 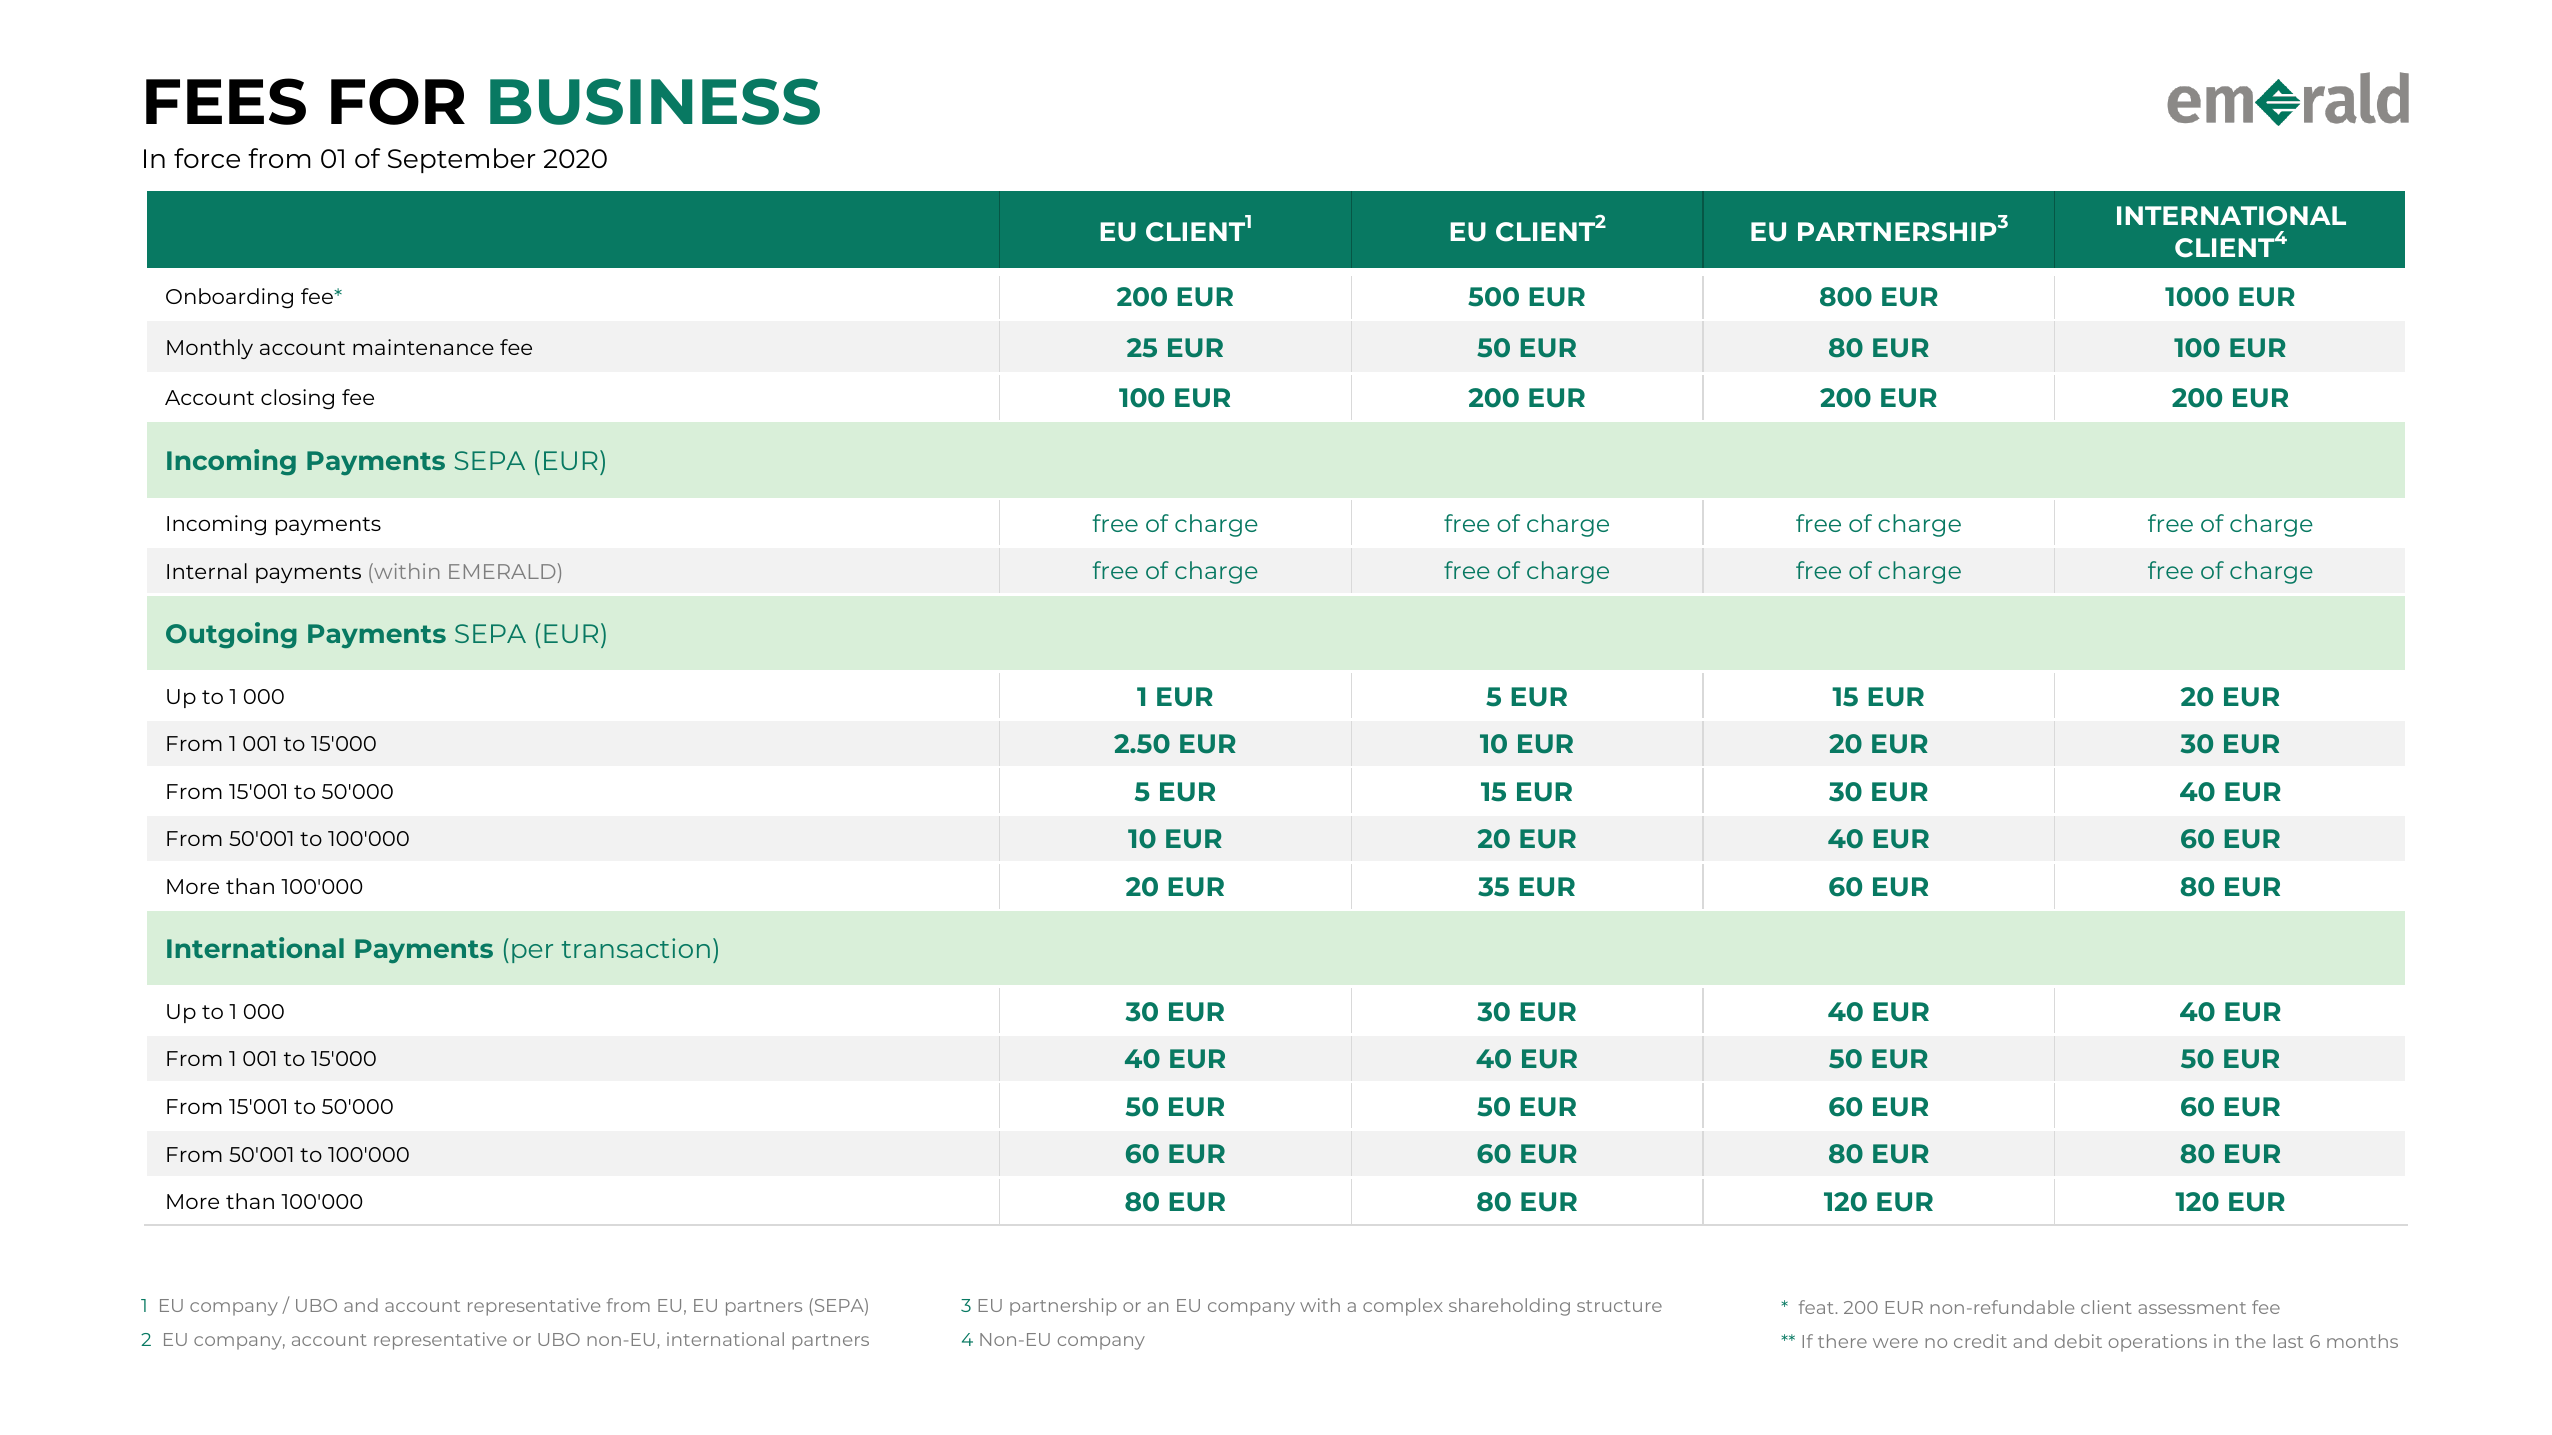 I want to click on September, so click(x=461, y=160).
